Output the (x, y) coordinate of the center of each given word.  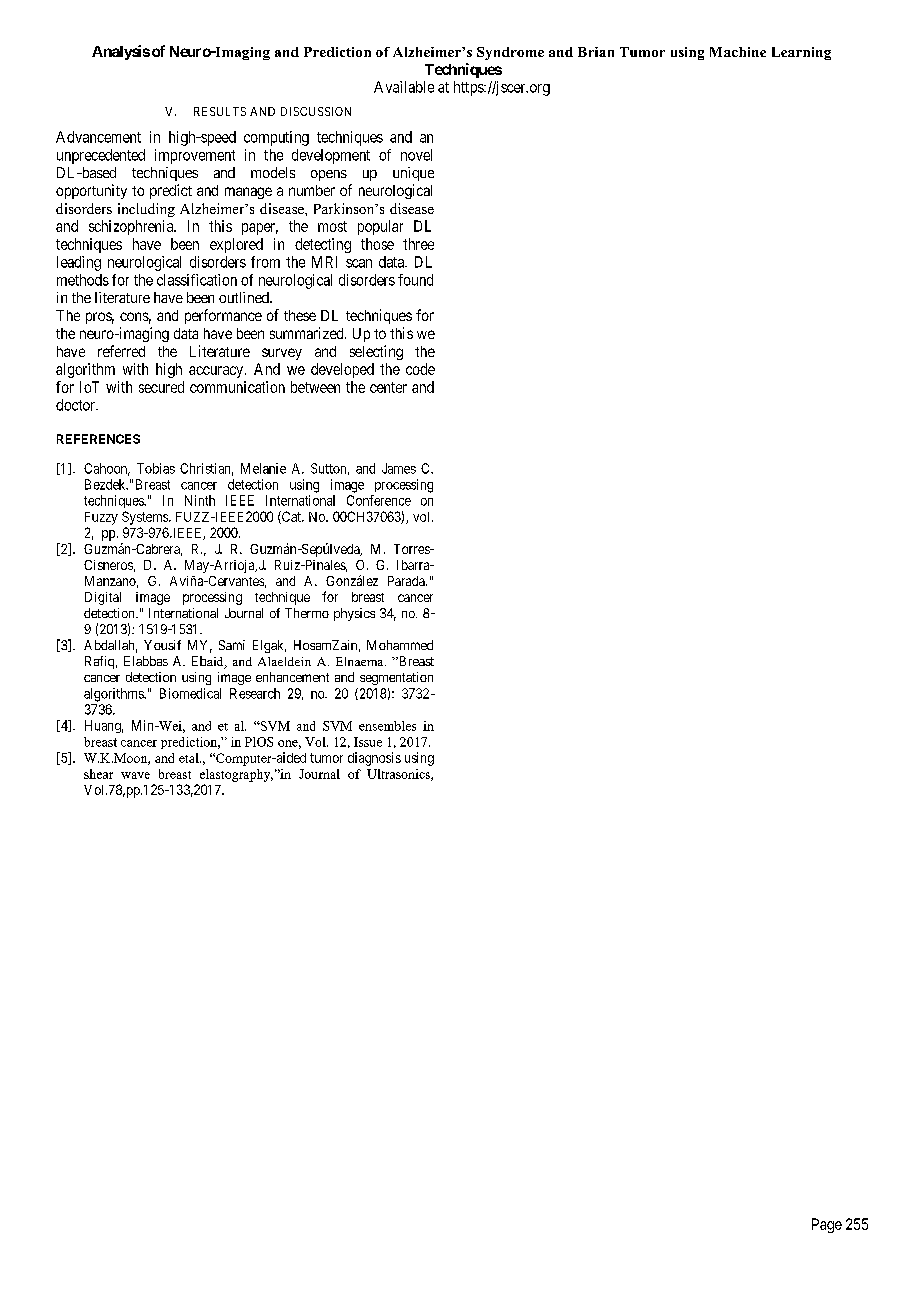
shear (98, 774)
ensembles (387, 726)
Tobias (156, 468)
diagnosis (374, 759)
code (420, 369)
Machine (738, 52)
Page (827, 1225)
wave (135, 775)
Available (404, 87)
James (399, 468)
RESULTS (220, 111)
